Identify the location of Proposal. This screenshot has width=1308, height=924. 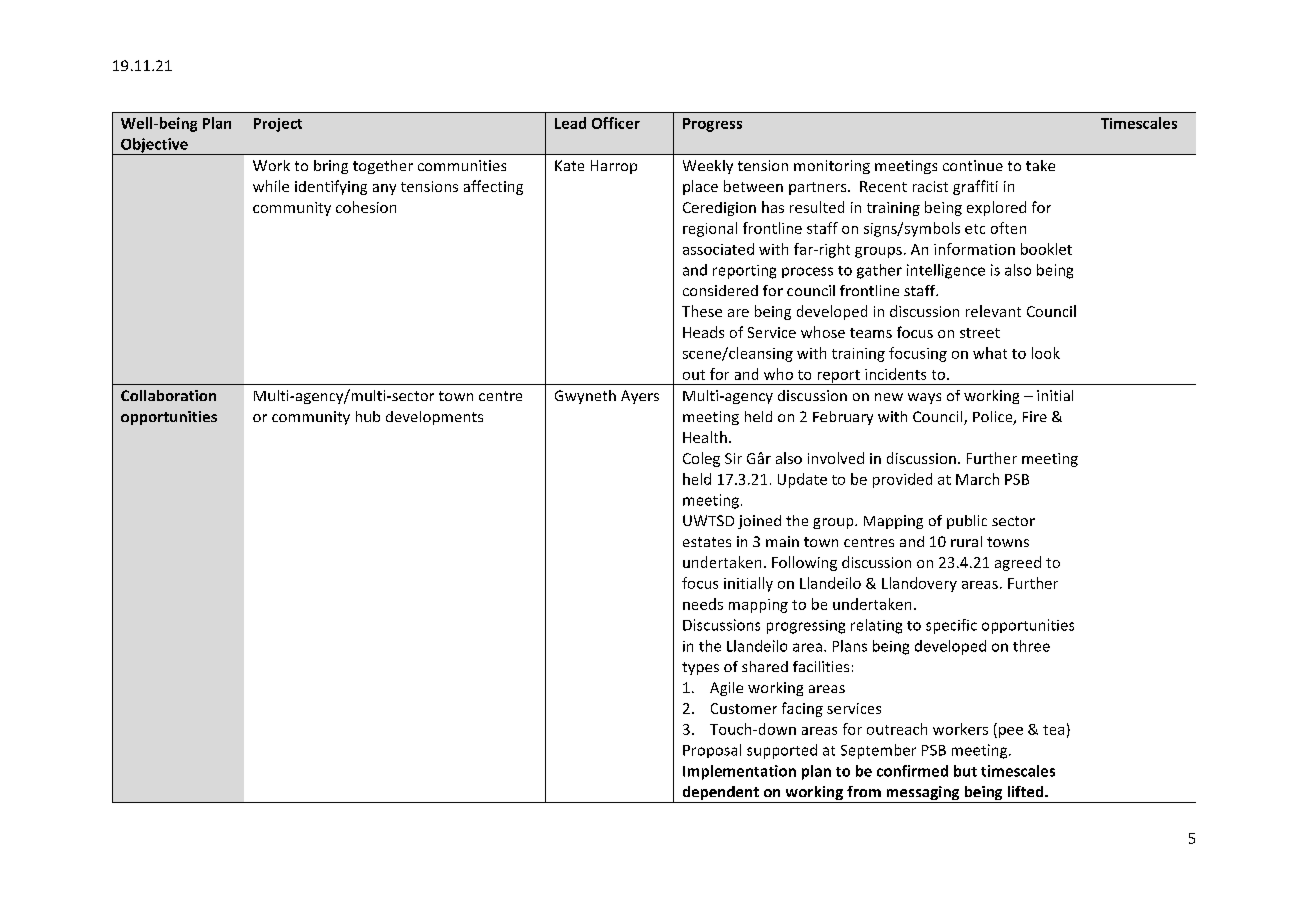
(712, 751).
